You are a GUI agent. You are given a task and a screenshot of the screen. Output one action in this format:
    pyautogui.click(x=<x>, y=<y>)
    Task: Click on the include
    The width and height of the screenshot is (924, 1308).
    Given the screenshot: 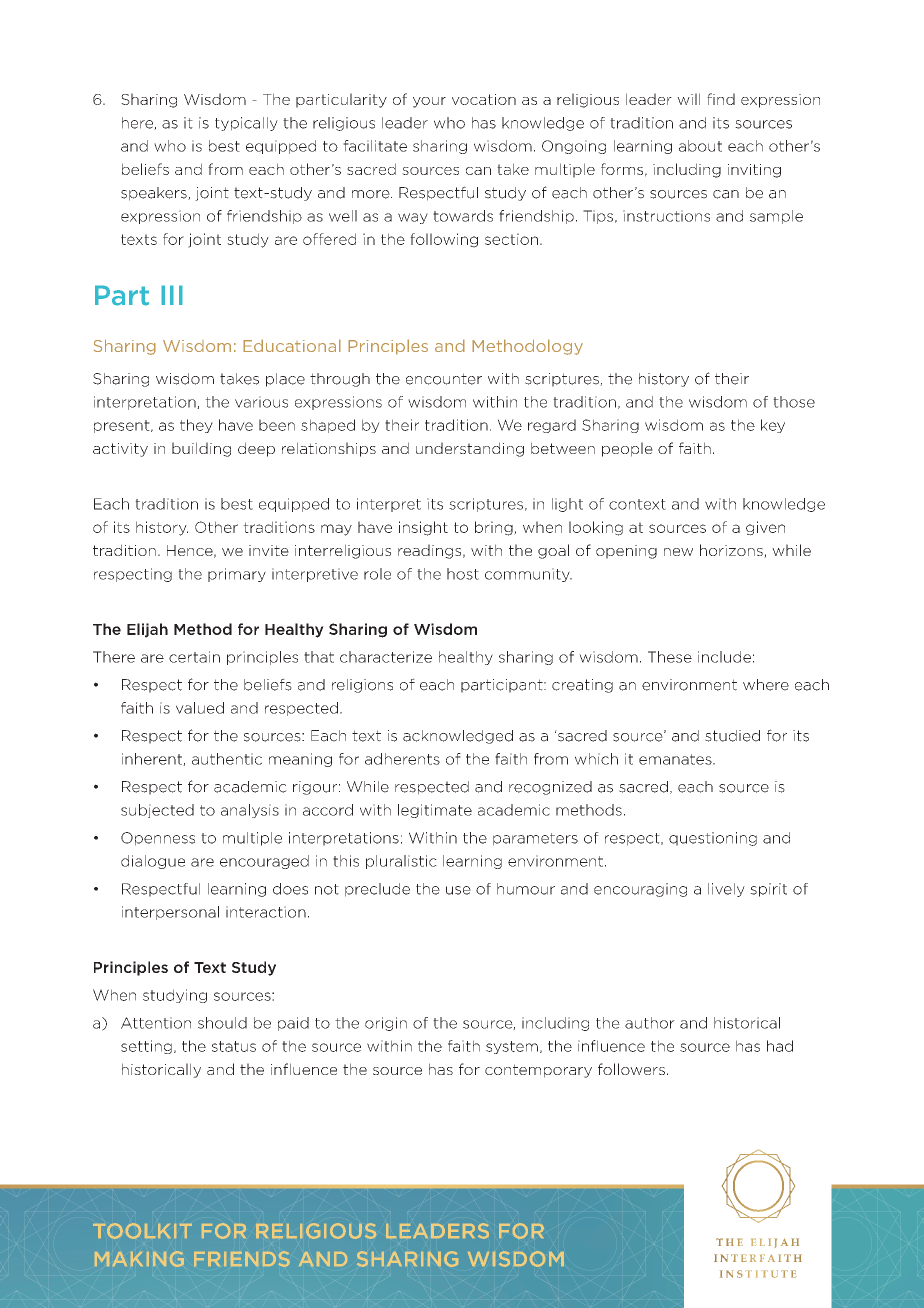 What is the action you would take?
    pyautogui.click(x=724, y=657)
